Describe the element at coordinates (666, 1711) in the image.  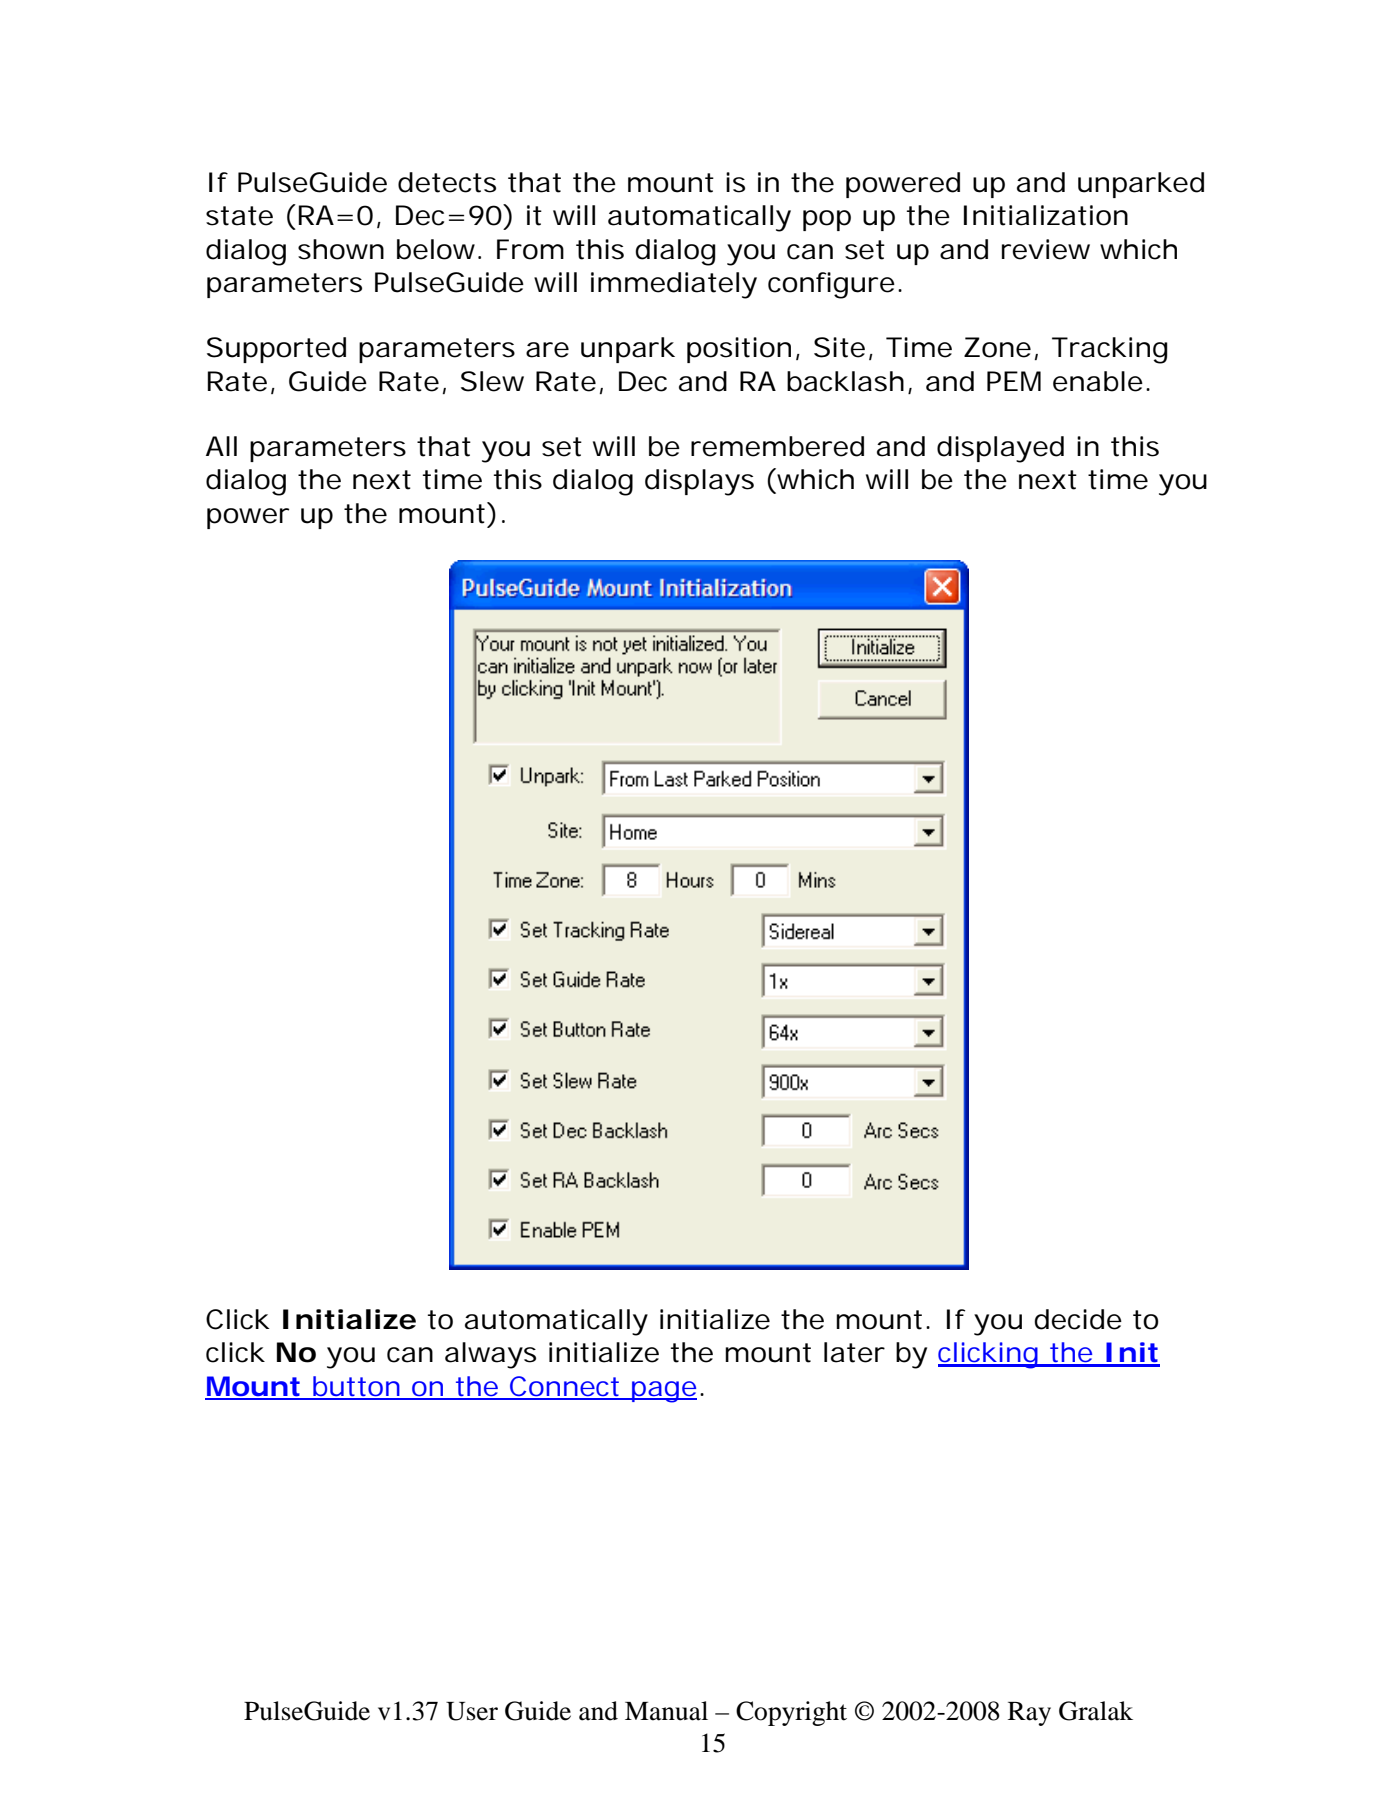
I see `Manual` at that location.
